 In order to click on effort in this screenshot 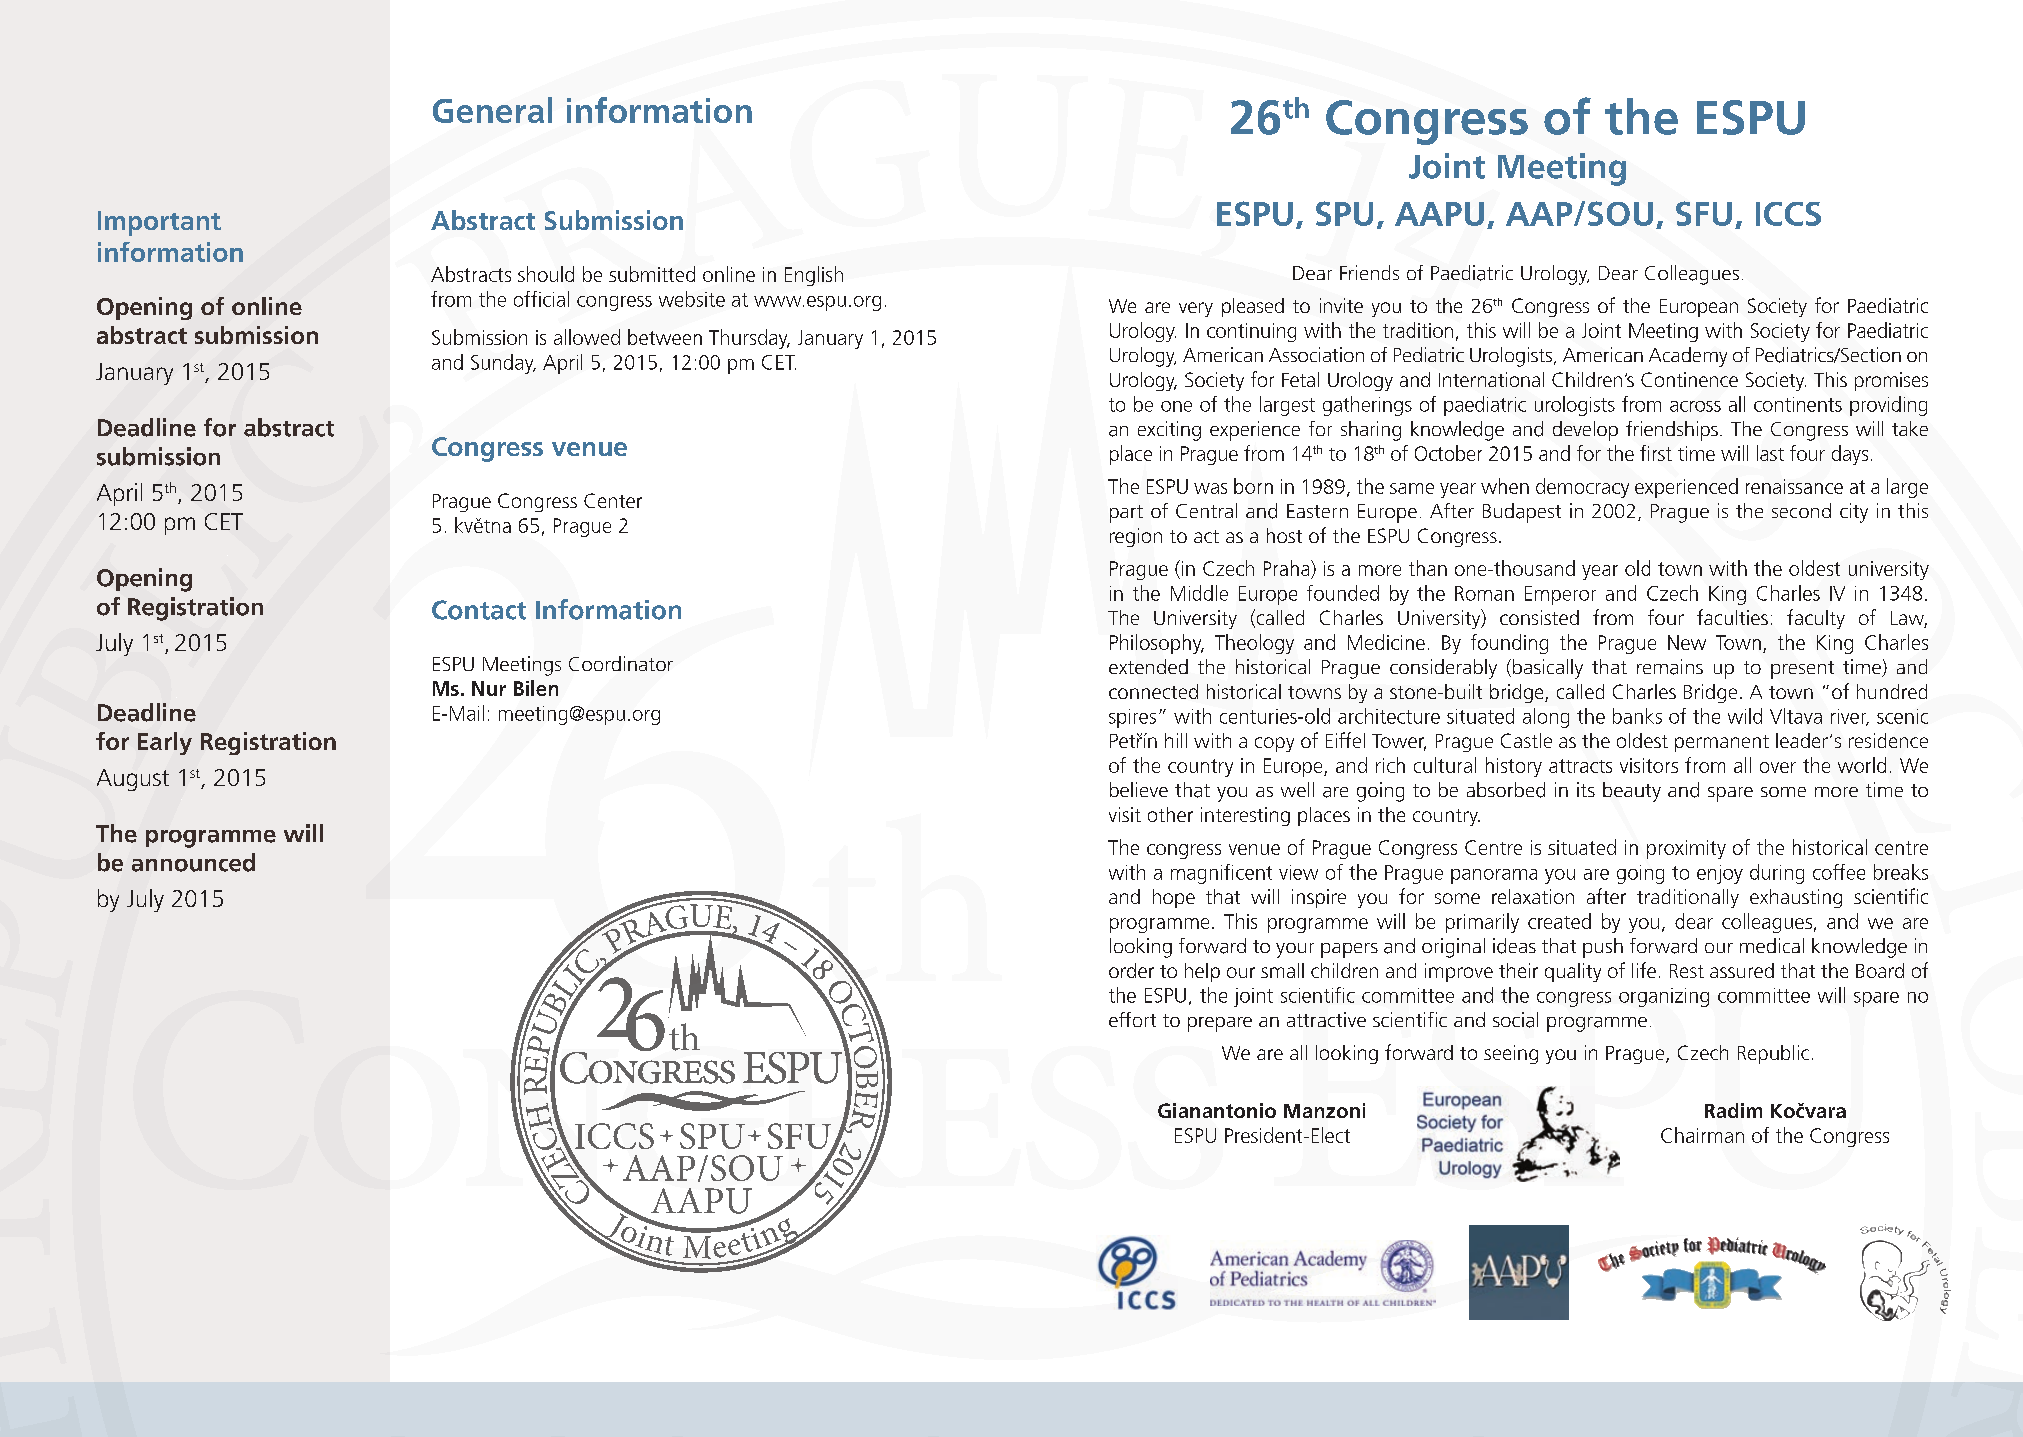, I will do `click(1132, 1019)`.
